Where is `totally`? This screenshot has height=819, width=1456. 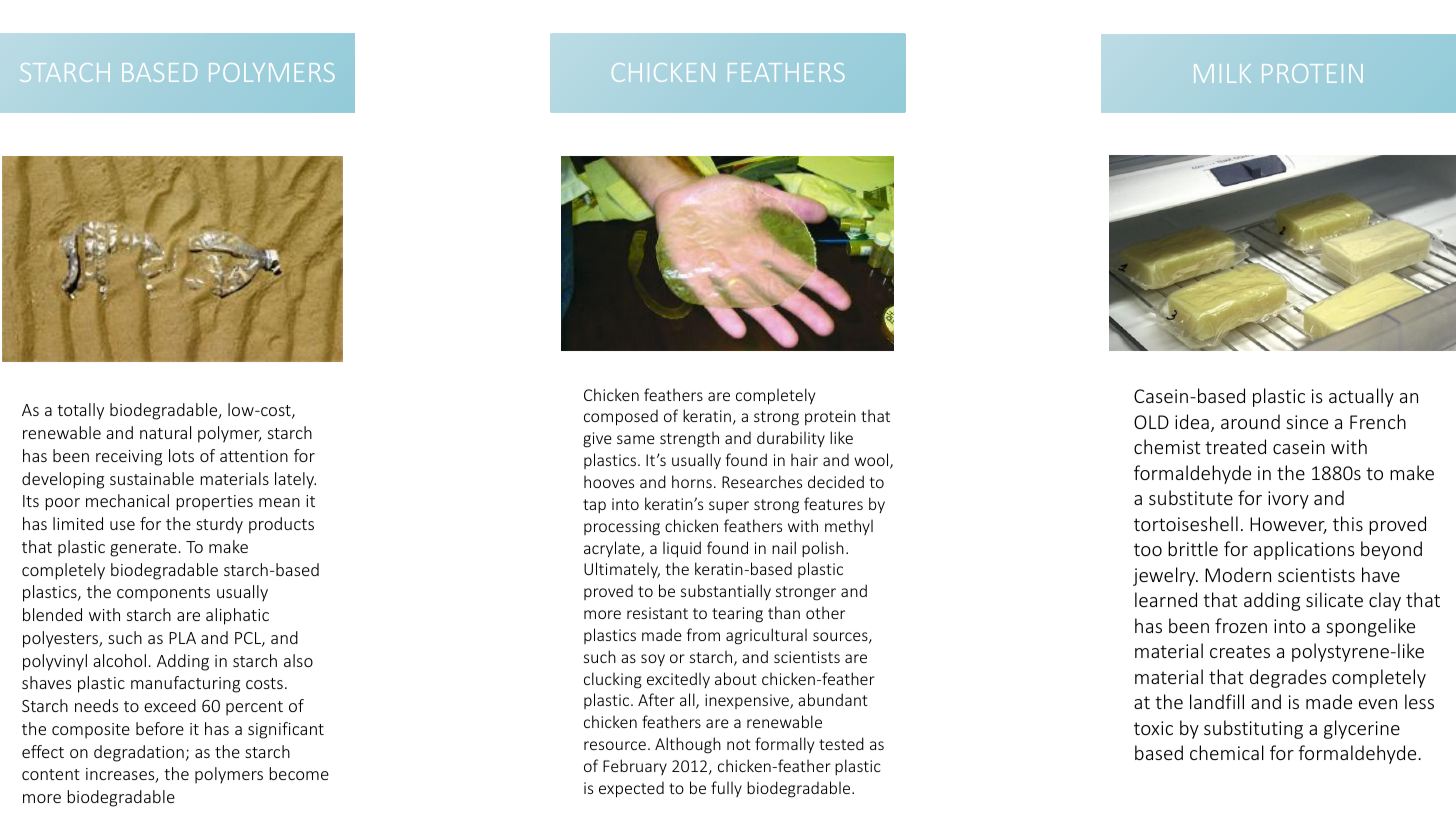 totally is located at coordinates (80, 411).
